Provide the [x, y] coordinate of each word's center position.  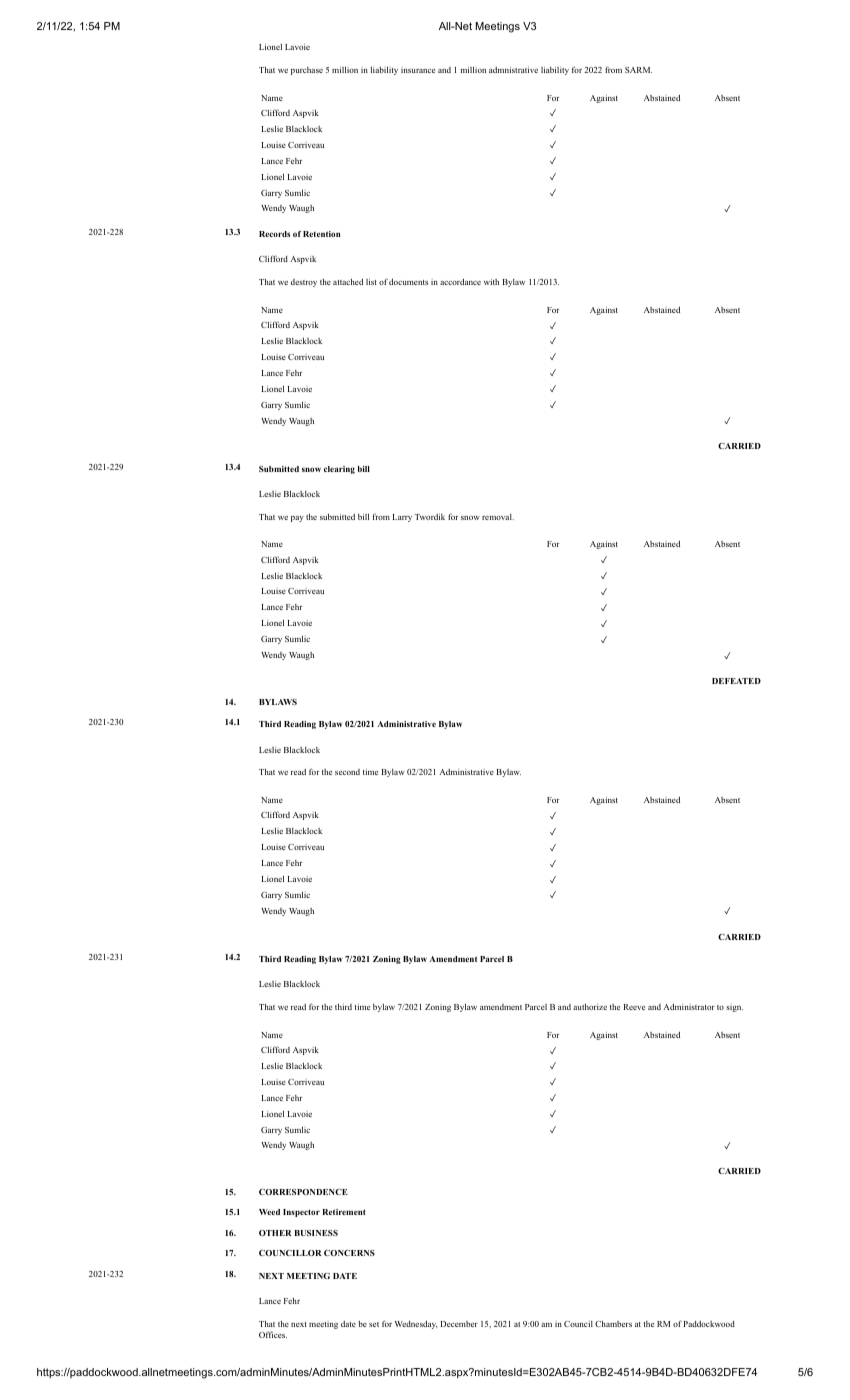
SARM [638, 70]
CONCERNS [349, 1253]
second [347, 772]
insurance [418, 70]
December [459, 1324]
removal [498, 517]
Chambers [613, 1324]
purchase [307, 71]
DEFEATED [736, 681]
